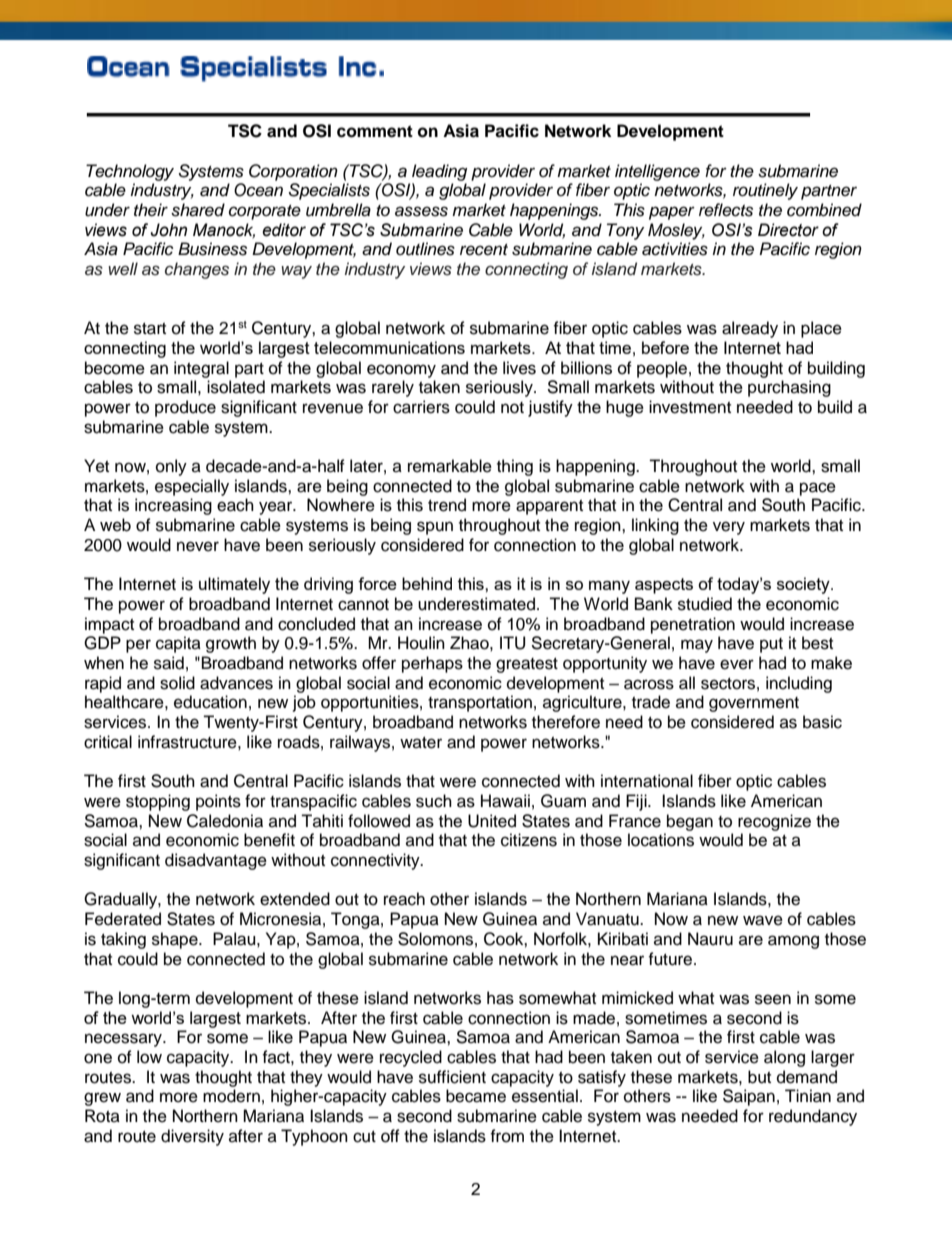 This screenshot has width=952, height=1233. What do you see at coordinates (198, 210) in the screenshot?
I see `shared` at bounding box center [198, 210].
